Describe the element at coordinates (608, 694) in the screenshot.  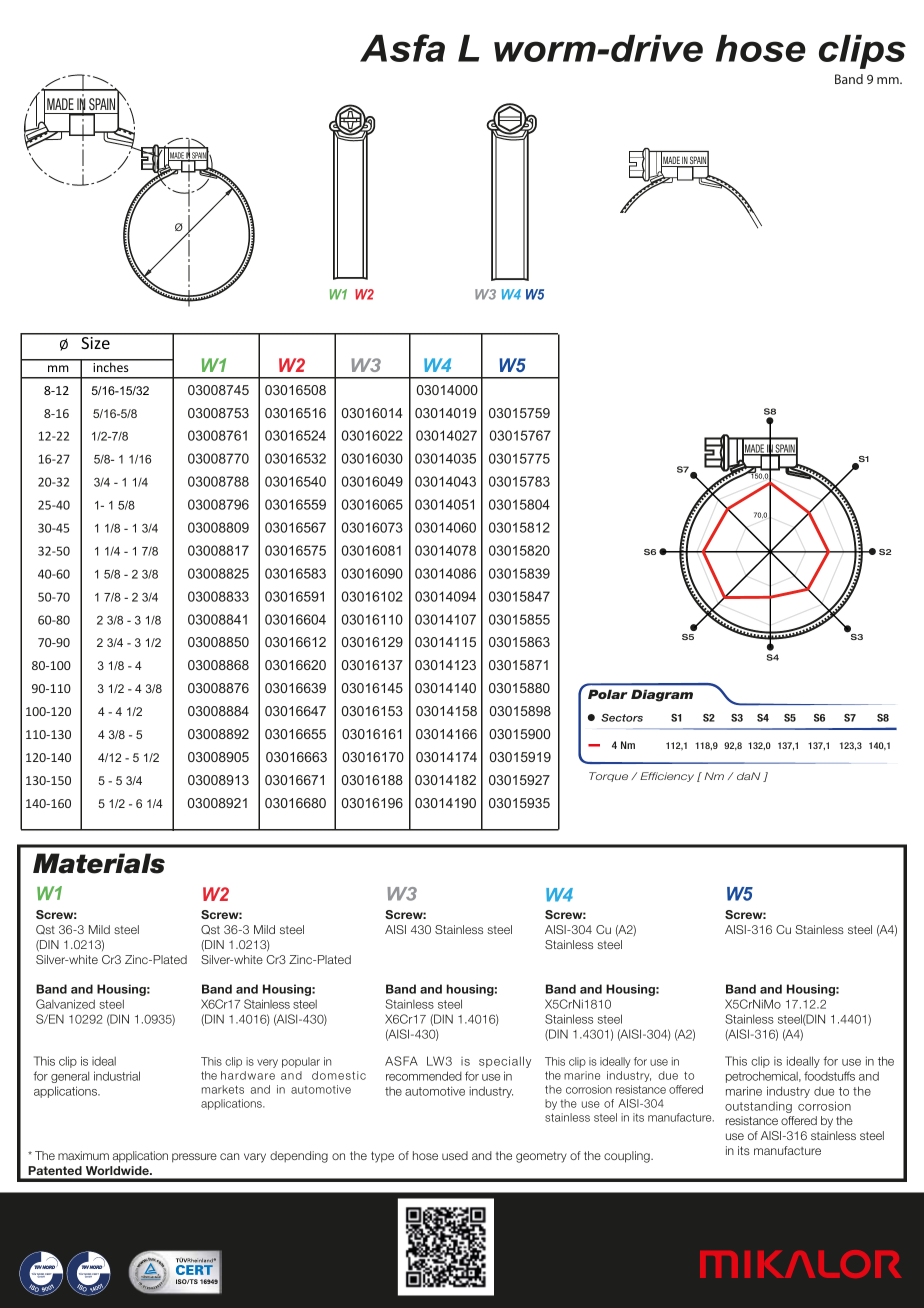
I see `Polar` at that location.
